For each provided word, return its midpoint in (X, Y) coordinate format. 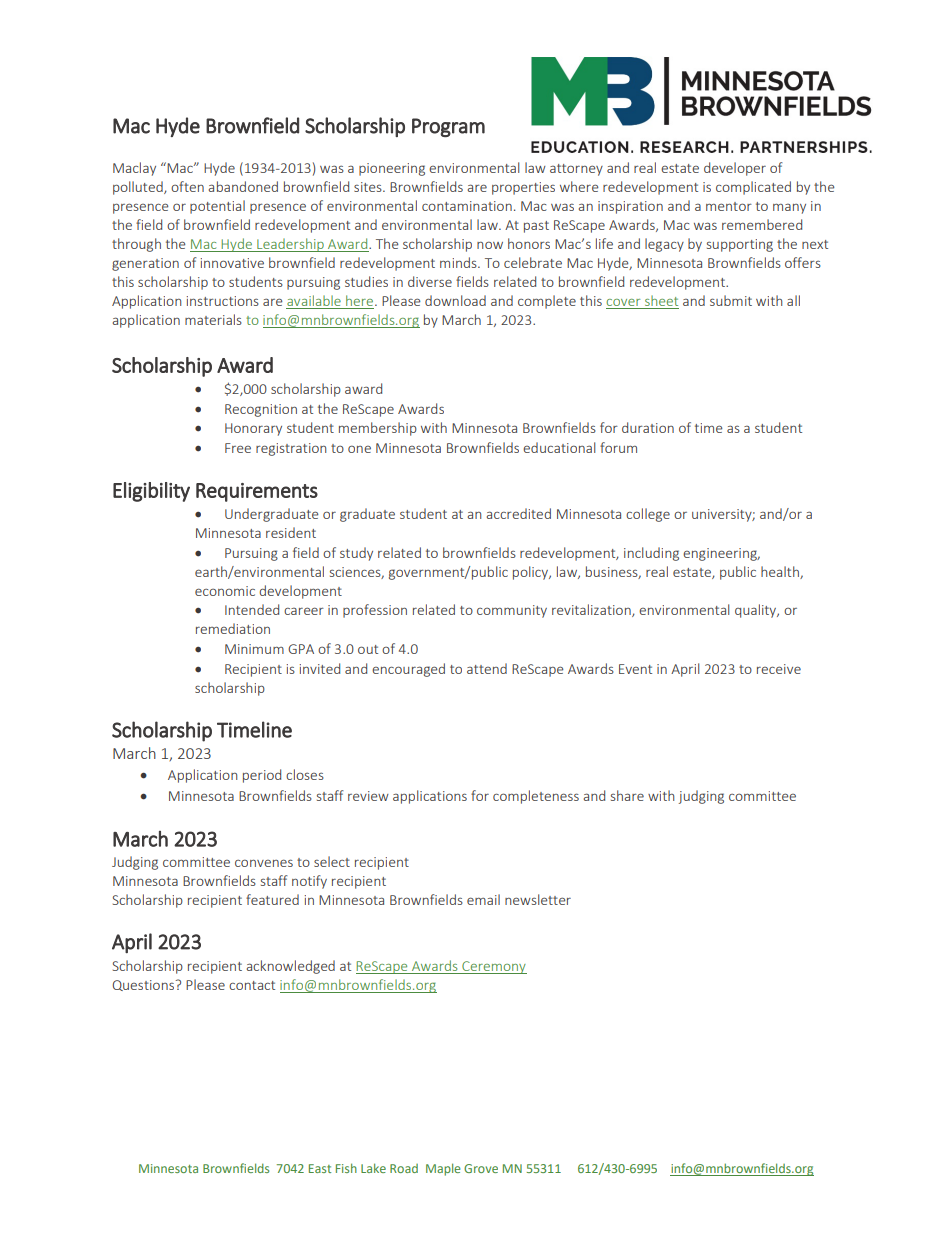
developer (735, 169)
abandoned (243, 186)
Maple (443, 1169)
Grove (481, 1168)
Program (448, 127)
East (320, 1168)
